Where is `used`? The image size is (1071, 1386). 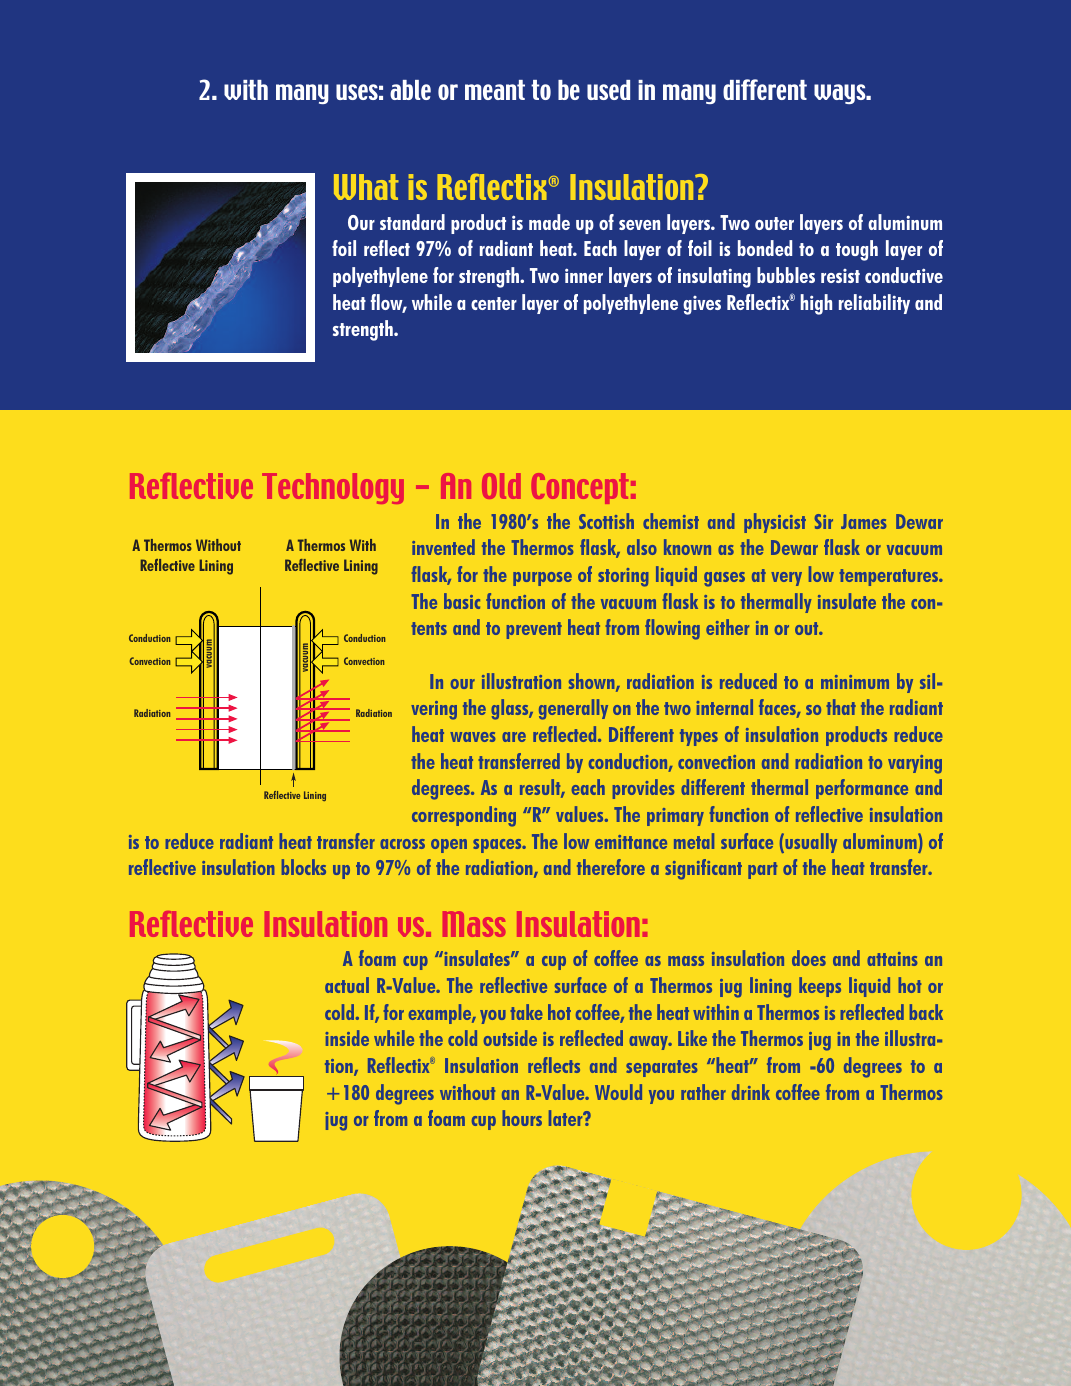
used is located at coordinates (608, 90).
